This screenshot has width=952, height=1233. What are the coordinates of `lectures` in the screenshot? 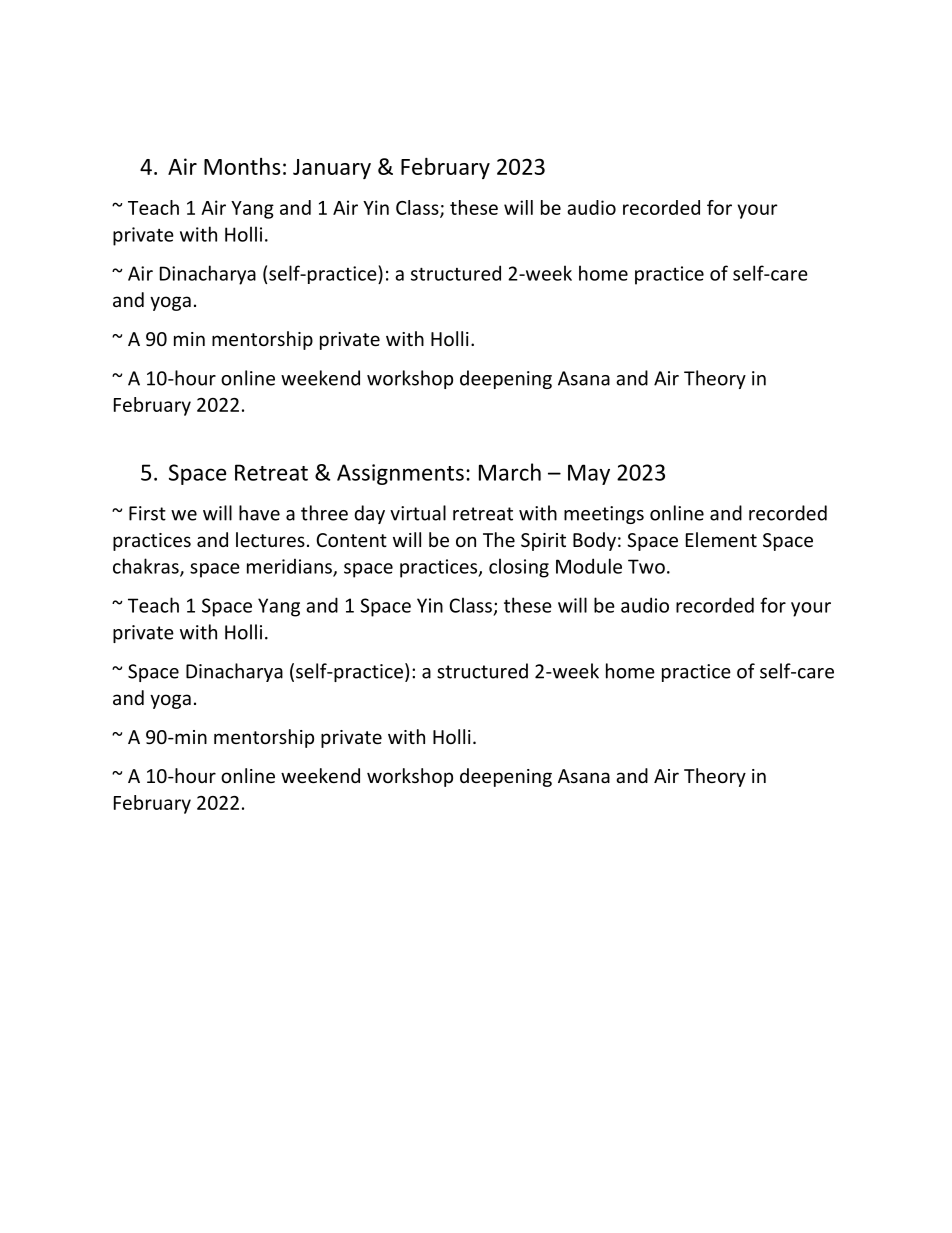 It's located at (270, 539).
